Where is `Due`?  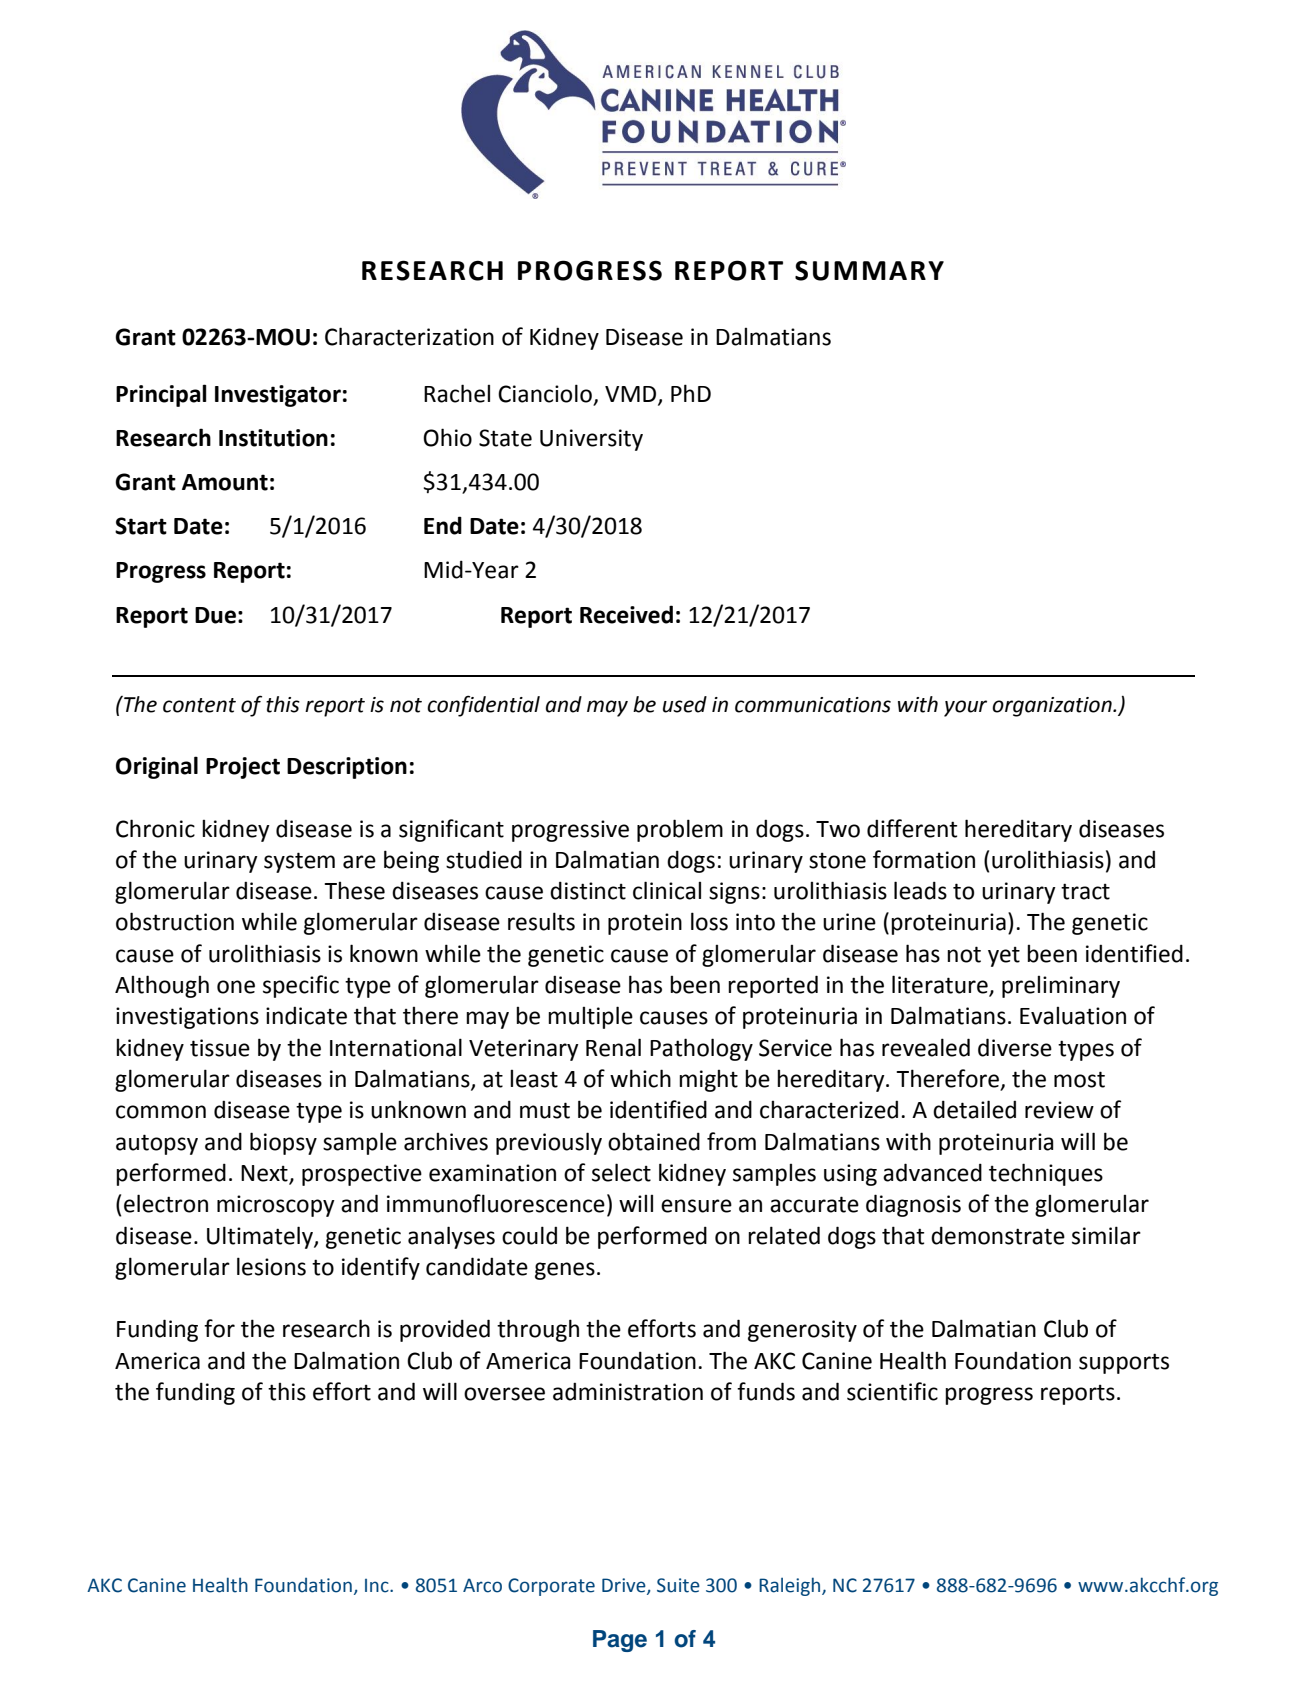
Due is located at coordinates (215, 615).
